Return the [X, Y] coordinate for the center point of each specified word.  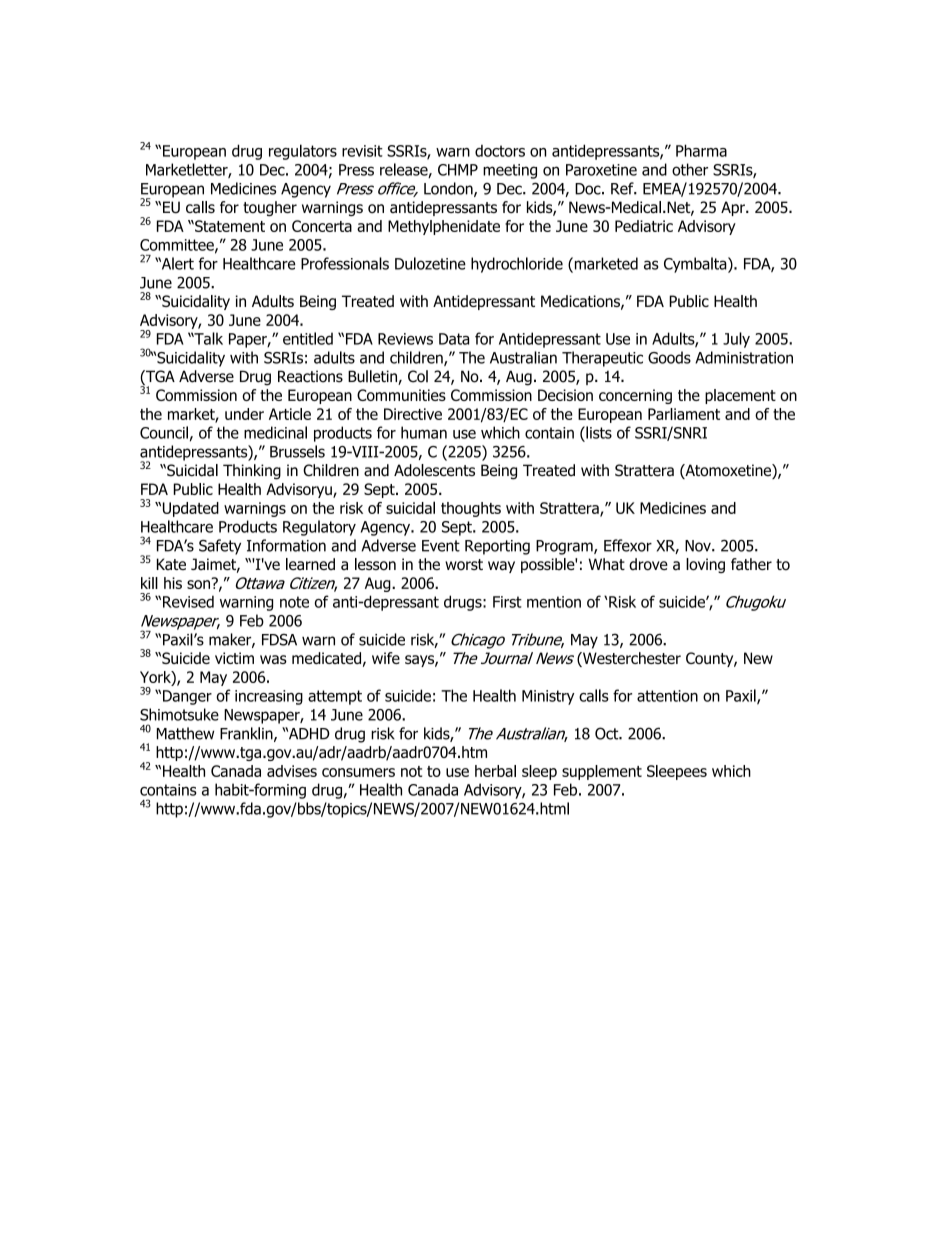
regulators [303, 152]
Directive [413, 414]
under [244, 414]
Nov [699, 546]
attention [667, 696]
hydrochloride [517, 265]
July [736, 340]
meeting [510, 171]
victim [234, 658]
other [690, 169]
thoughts [471, 509]
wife [386, 658]
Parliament [684, 414]
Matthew [185, 733]
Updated [189, 509]
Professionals [345, 263]
